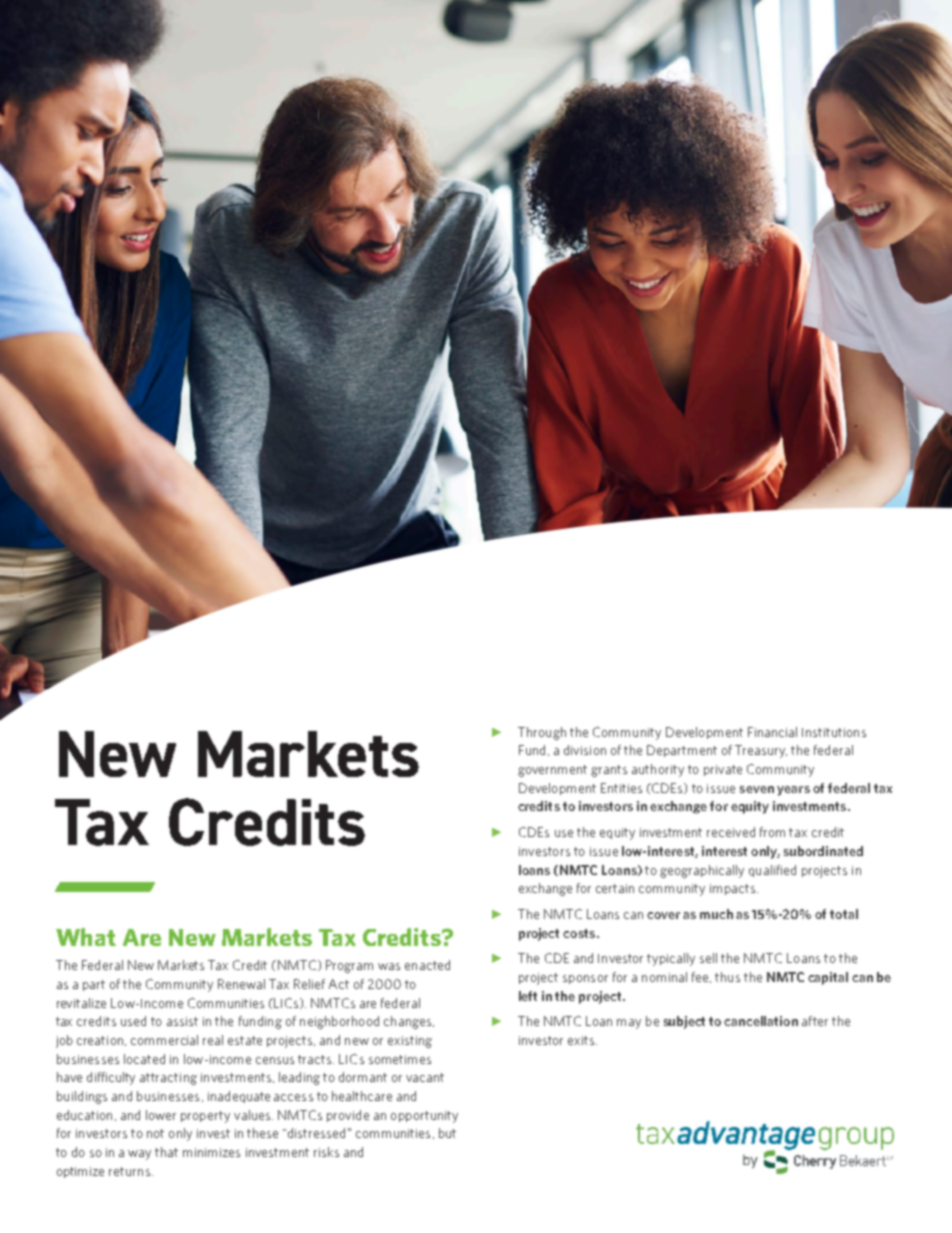 This screenshot has height=1233, width=952. I want to click on Treasury, so click(761, 751).
